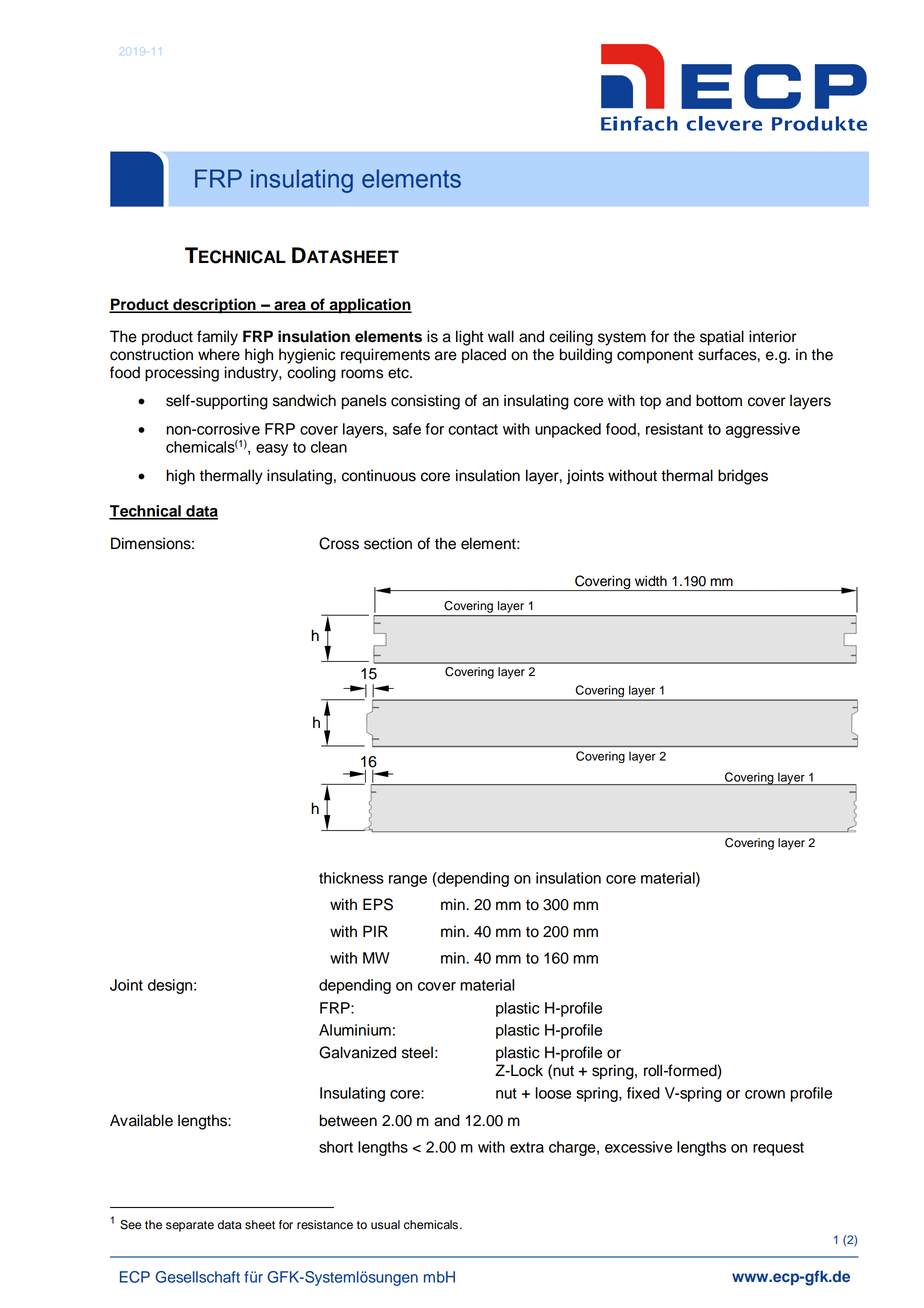  I want to click on steel, so click(417, 1052).
